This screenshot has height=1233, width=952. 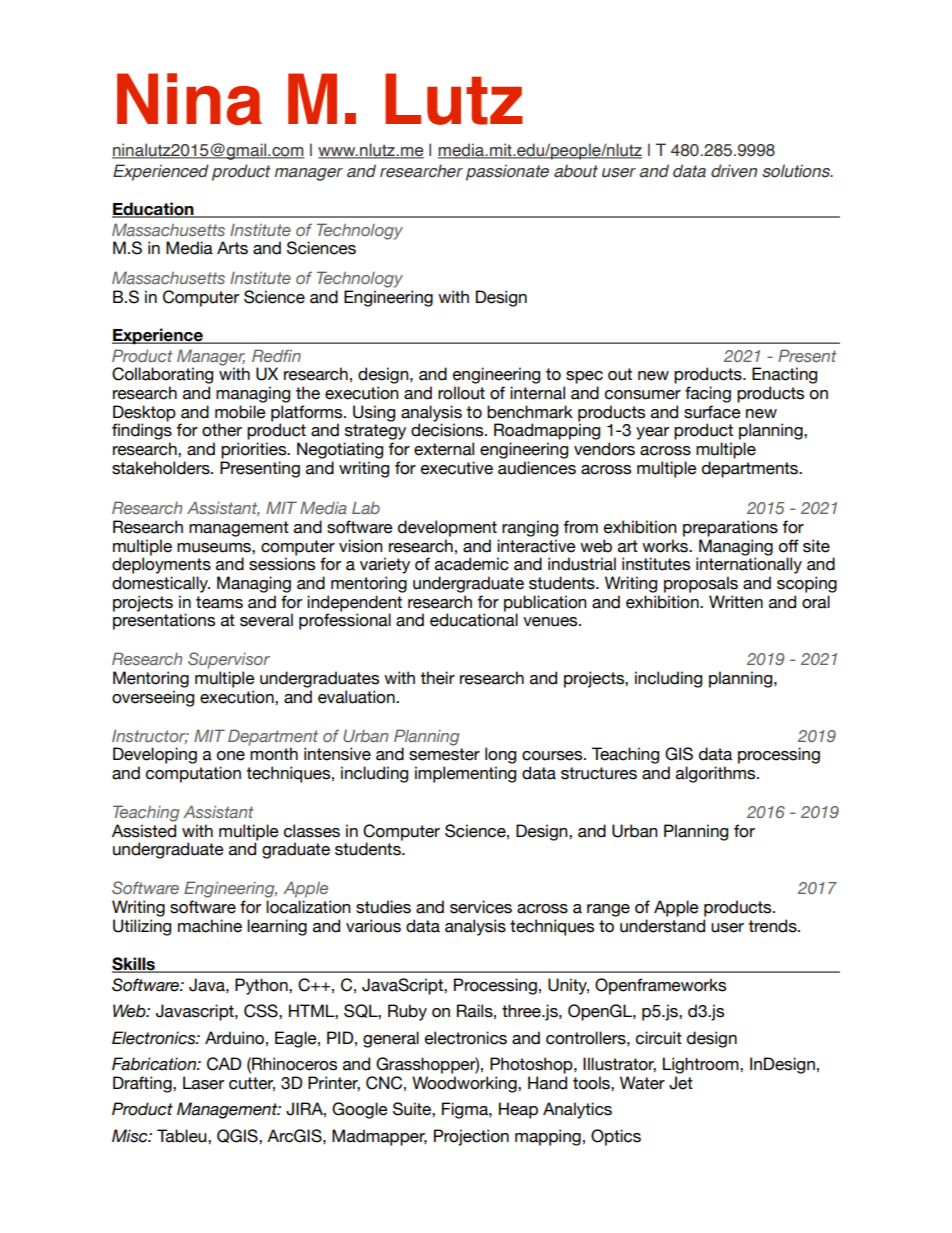 What do you see at coordinates (736, 602) in the screenshot?
I see `Written` at bounding box center [736, 602].
